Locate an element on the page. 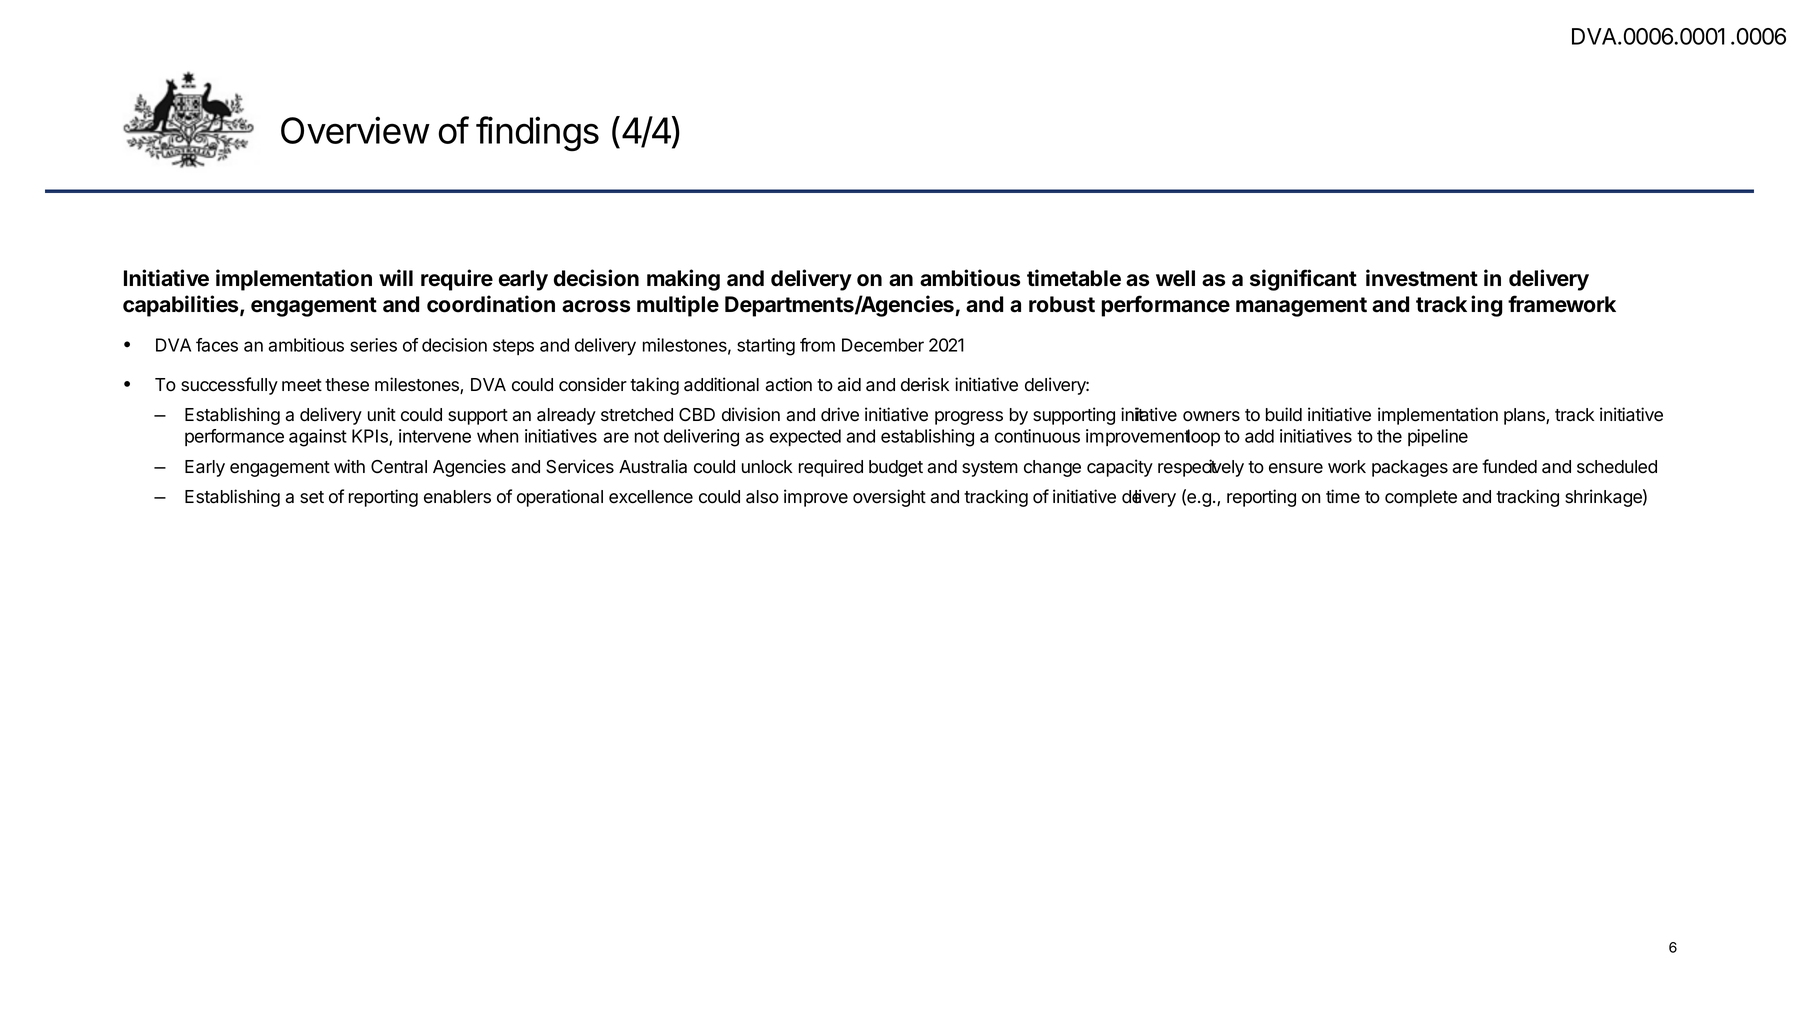 This image has height=1012, width=1799. plans is located at coordinates (1525, 416).
